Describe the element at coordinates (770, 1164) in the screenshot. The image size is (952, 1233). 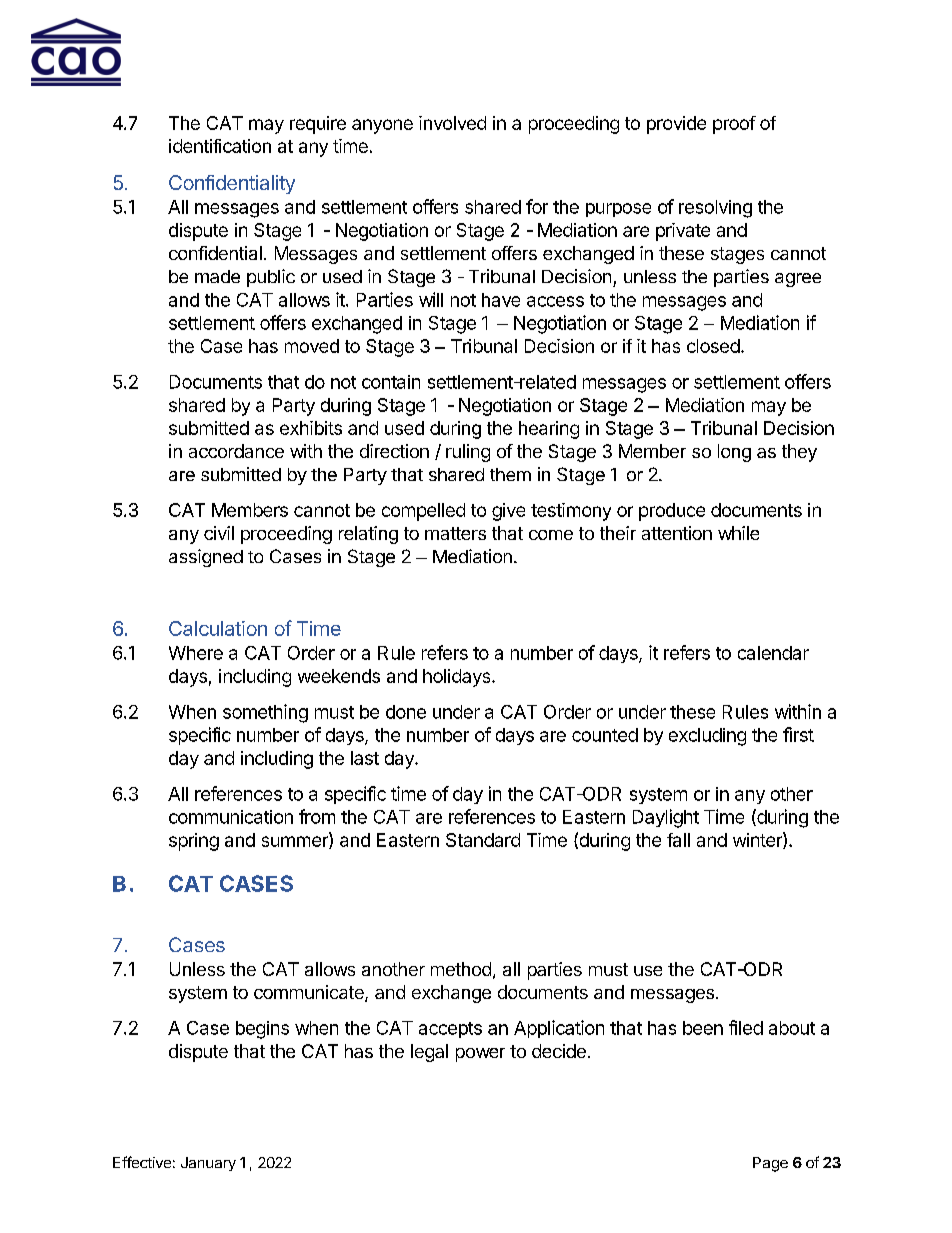
I see `Page` at that location.
